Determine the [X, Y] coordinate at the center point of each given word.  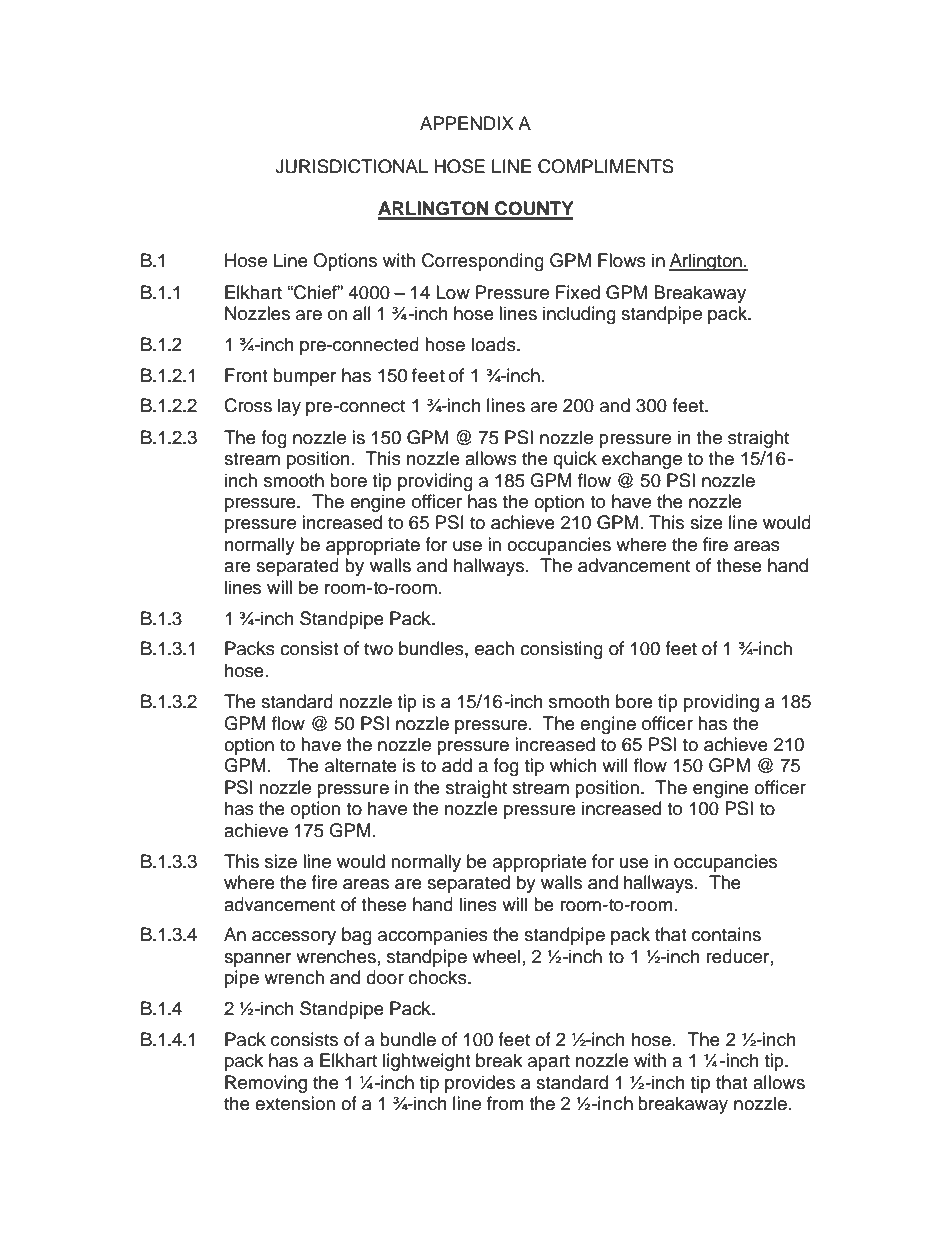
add [457, 765]
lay [289, 407]
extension [295, 1103]
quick [575, 460]
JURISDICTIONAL [351, 166]
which [573, 765]
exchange [642, 460]
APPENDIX [467, 123]
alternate [361, 765]
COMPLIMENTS [606, 166]
